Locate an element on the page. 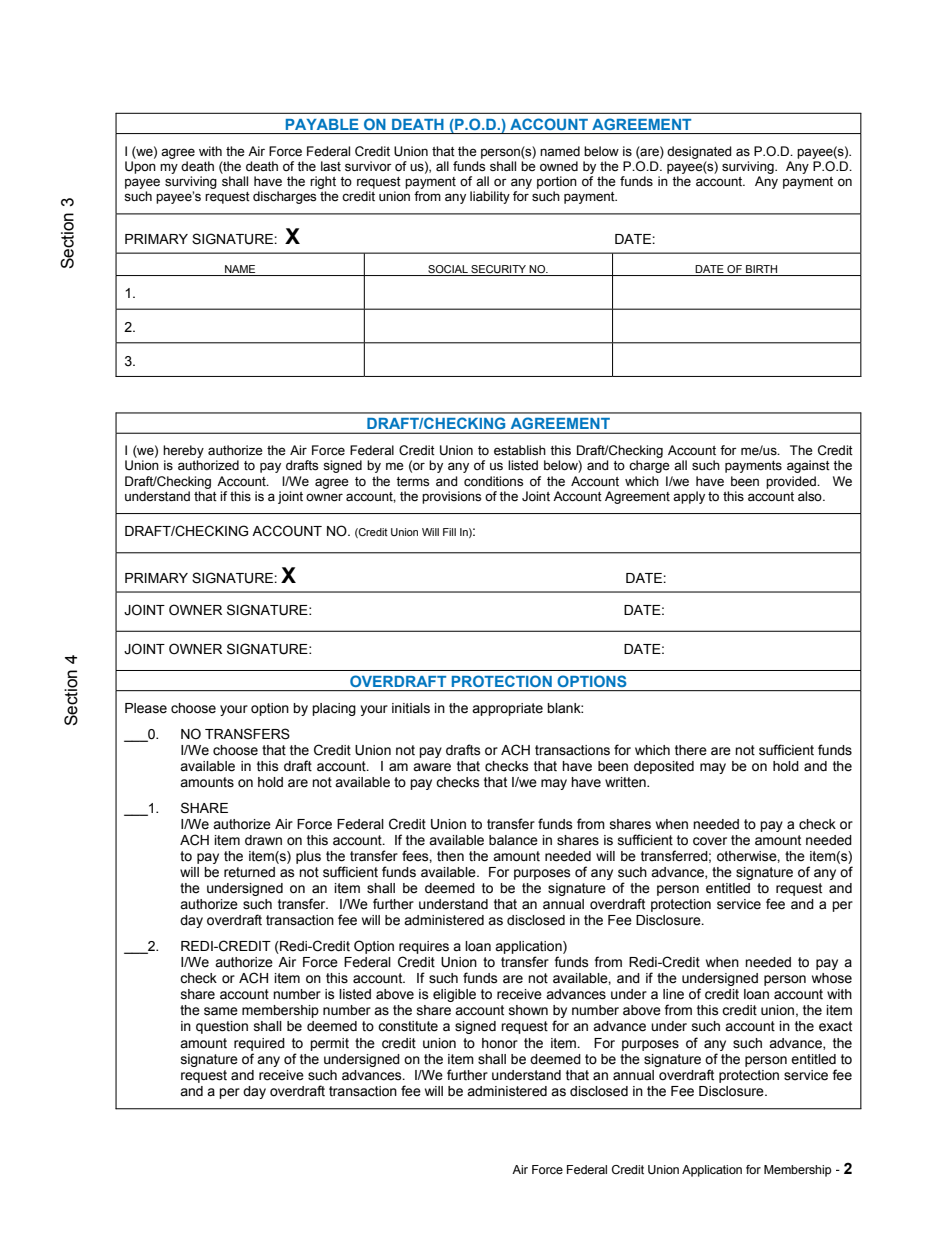  same is located at coordinates (221, 1011).
